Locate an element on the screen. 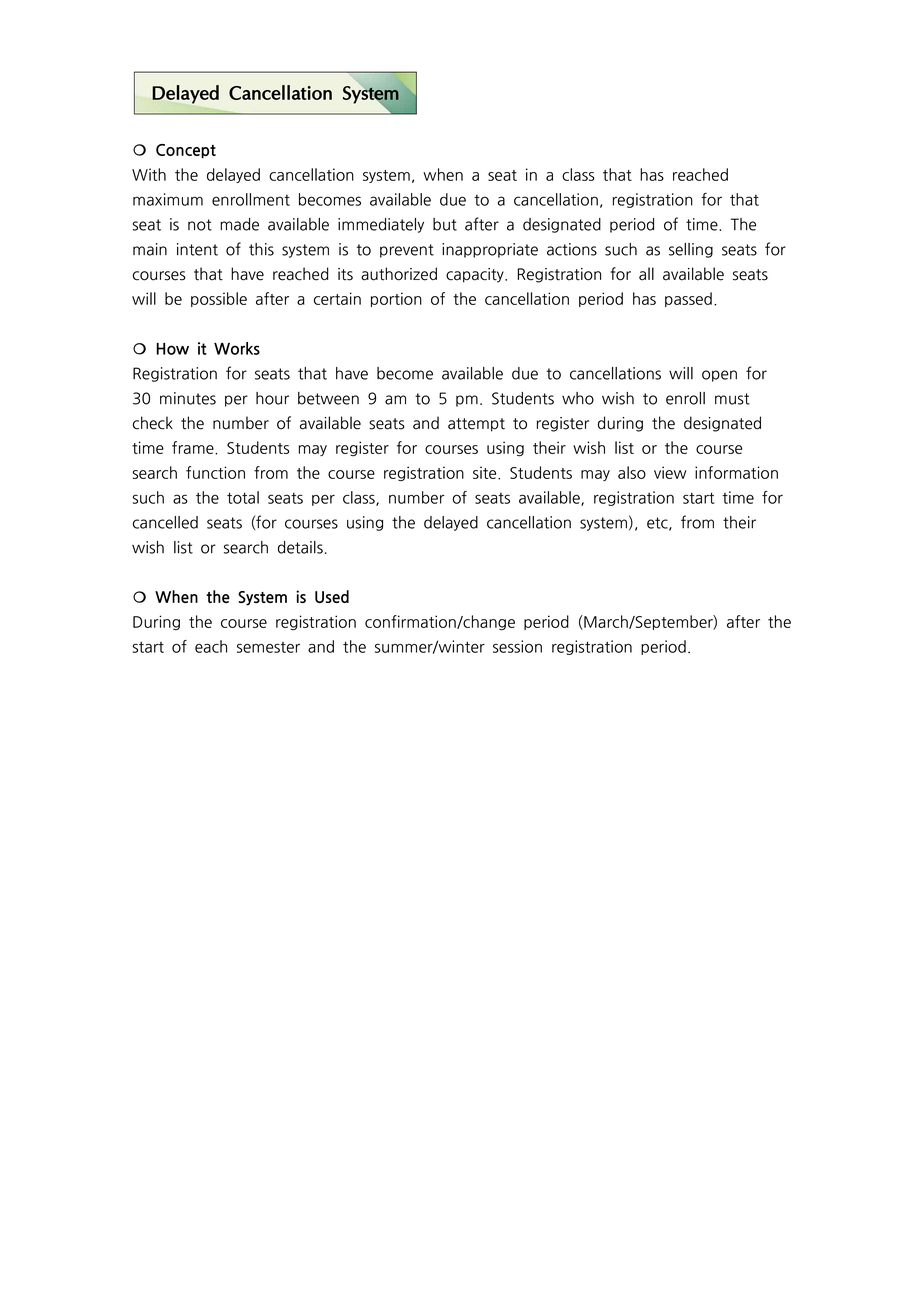  semester is located at coordinates (268, 647).
